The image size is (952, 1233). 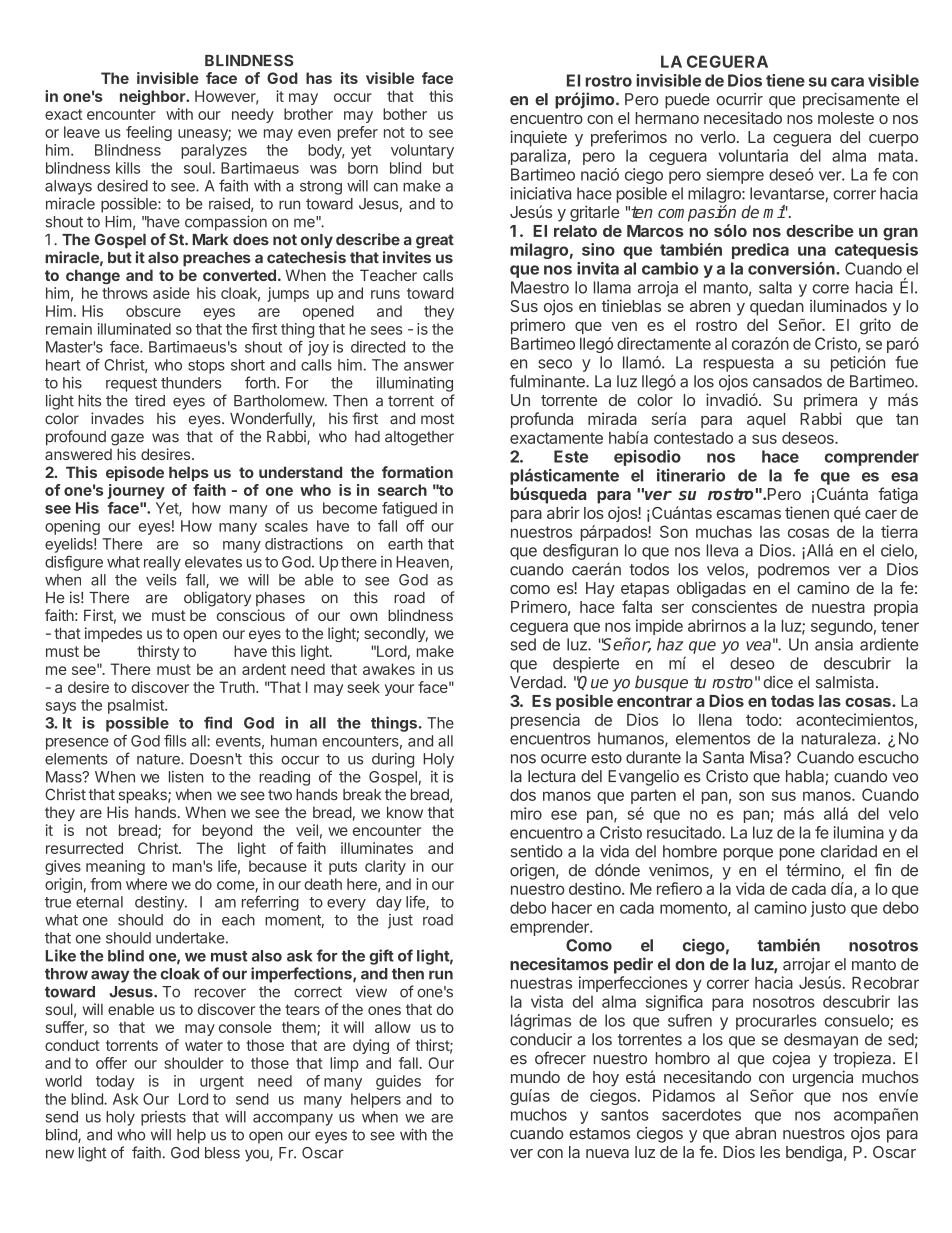 I want to click on priests, so click(x=163, y=1118).
